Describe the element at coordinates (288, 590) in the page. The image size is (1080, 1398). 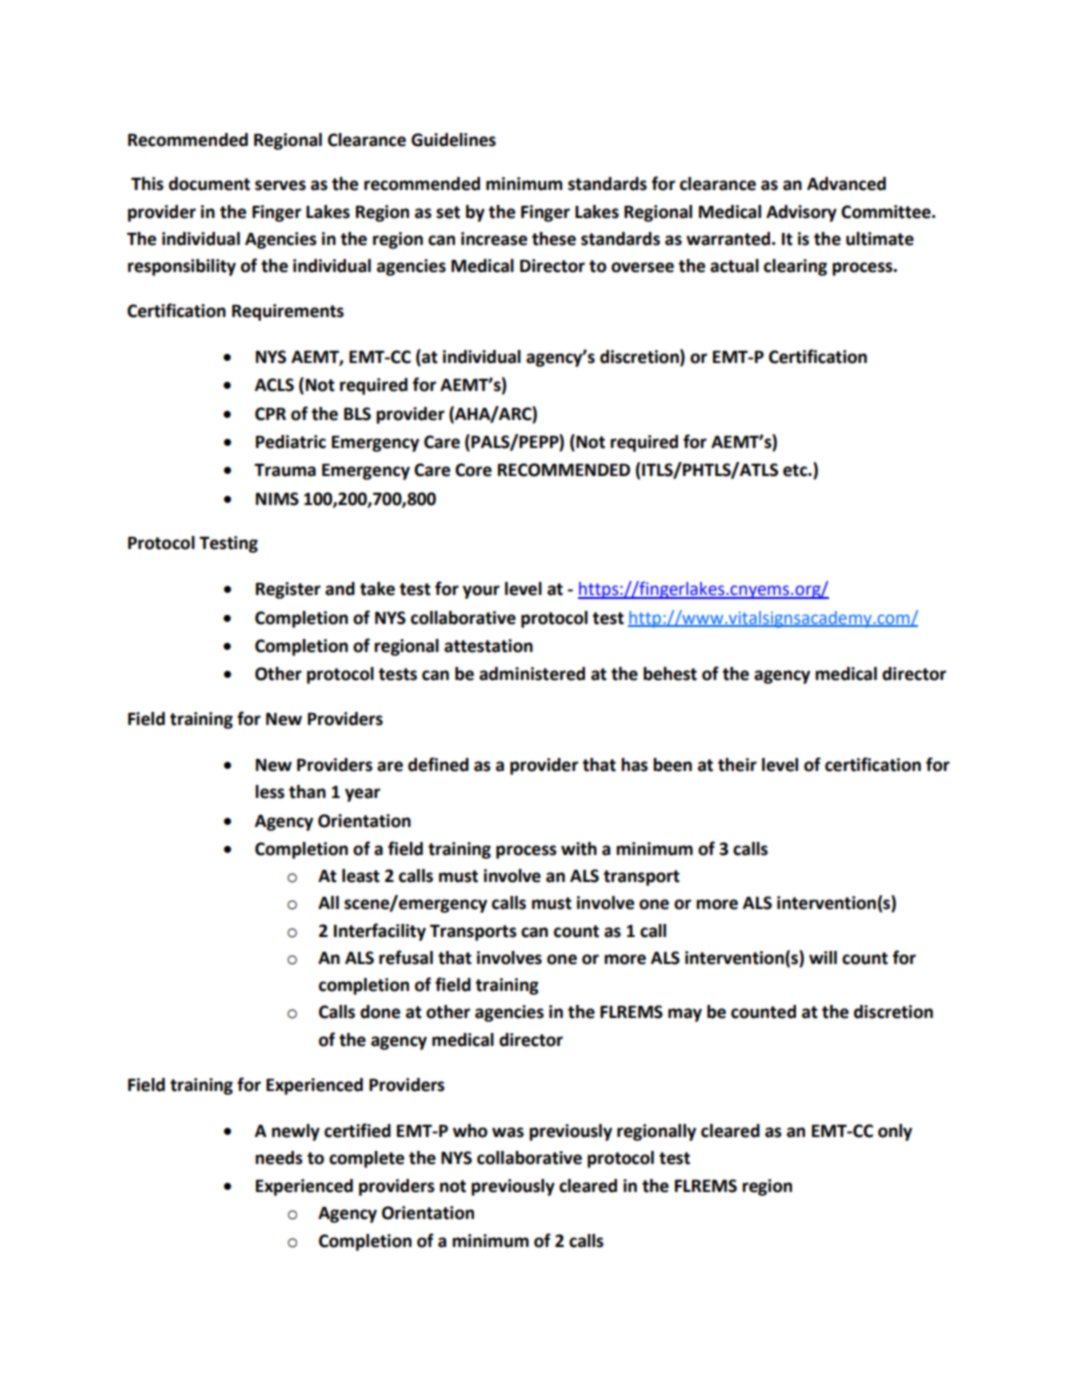
I see `Register` at that location.
